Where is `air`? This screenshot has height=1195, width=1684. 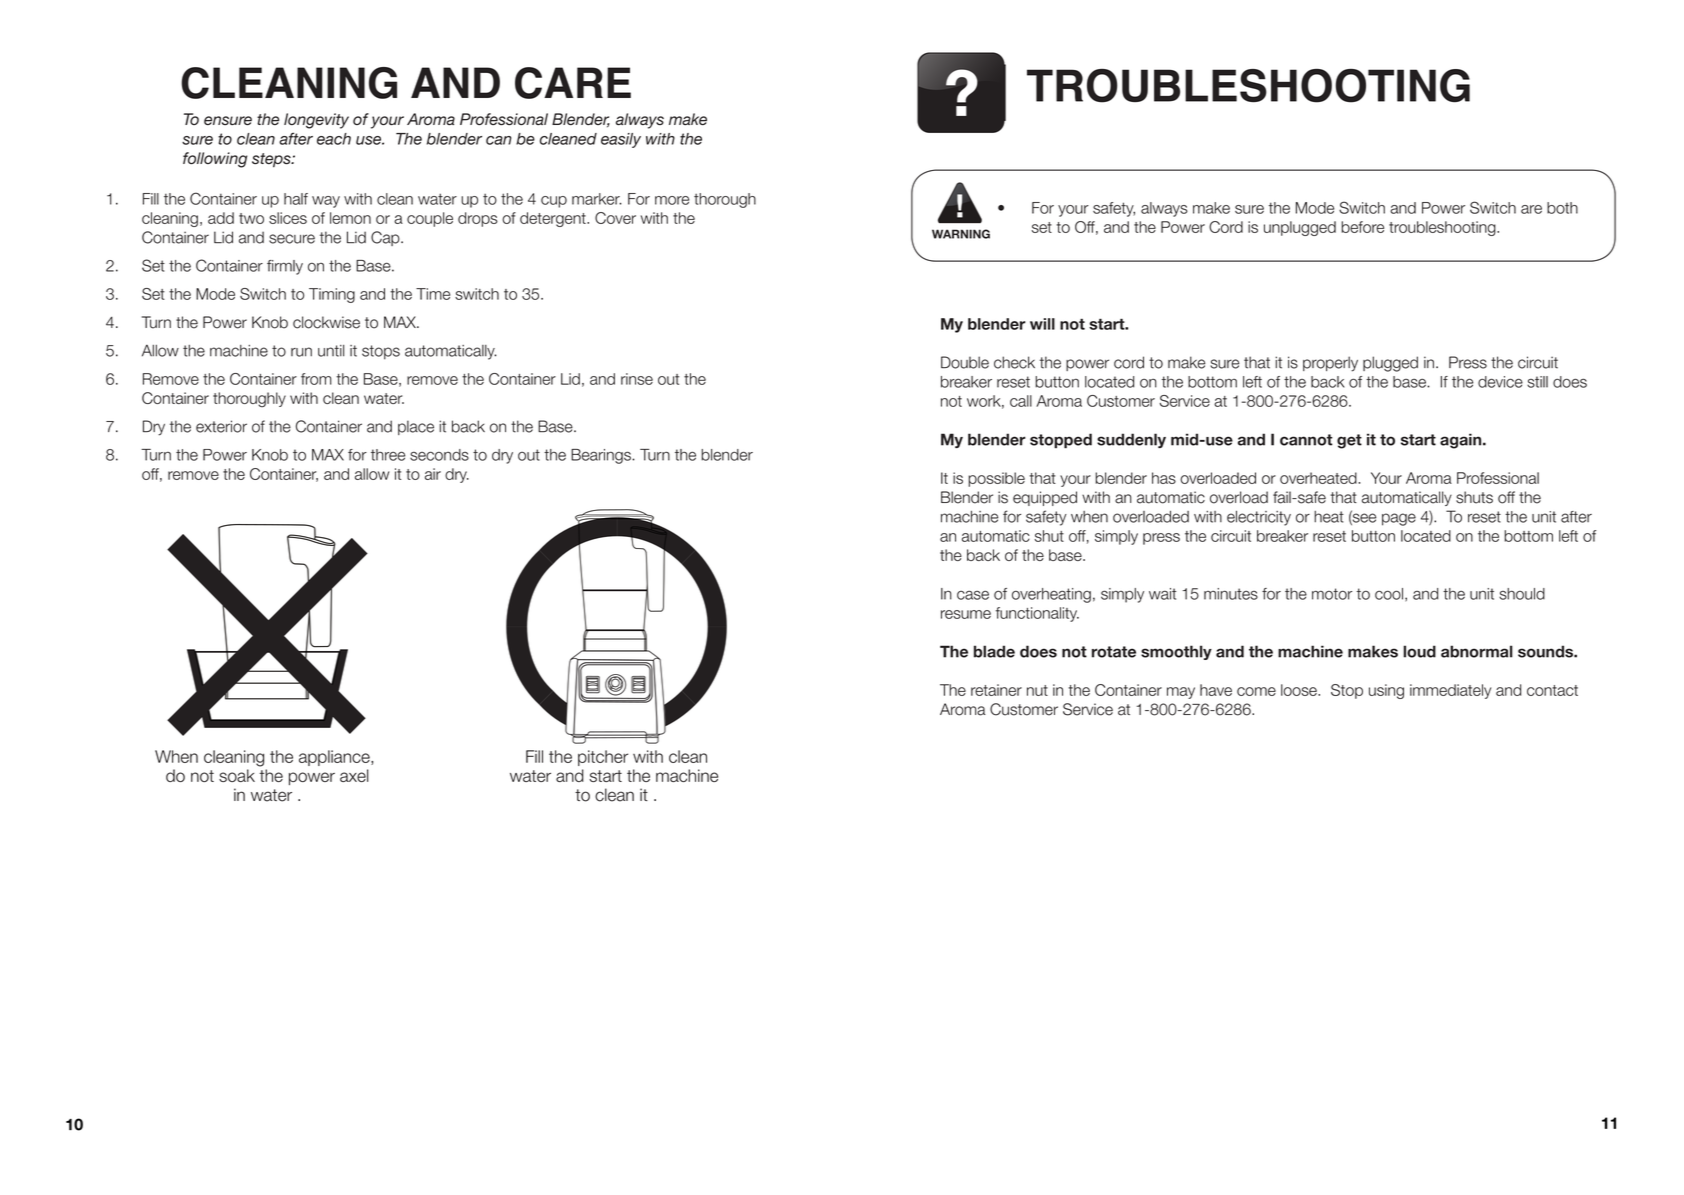 air is located at coordinates (433, 474).
